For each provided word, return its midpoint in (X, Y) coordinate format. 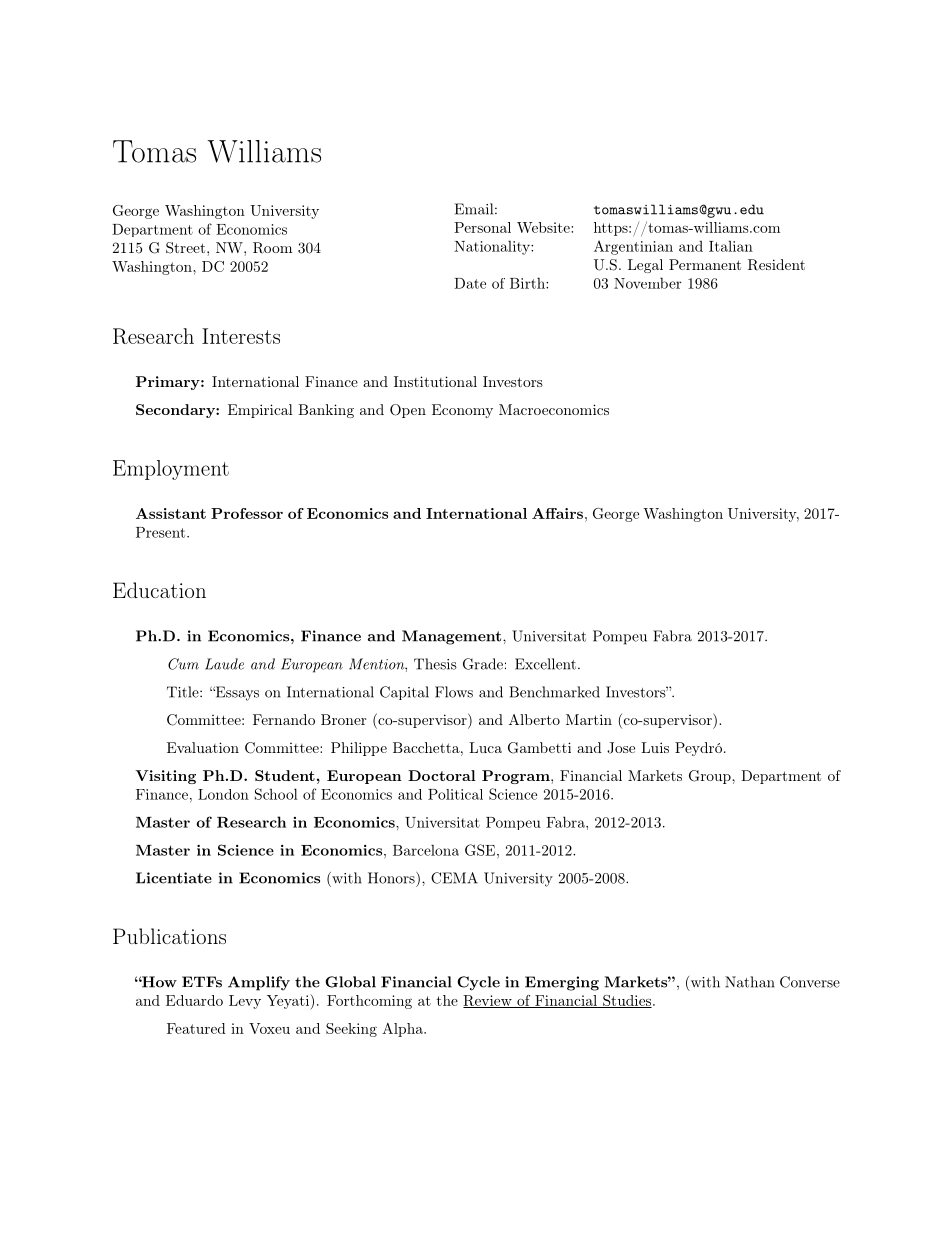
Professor (247, 513)
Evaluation (203, 747)
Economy (462, 411)
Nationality (493, 247)
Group (711, 777)
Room (272, 248)
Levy (245, 1002)
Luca (485, 747)
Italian (731, 246)
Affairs (557, 513)
